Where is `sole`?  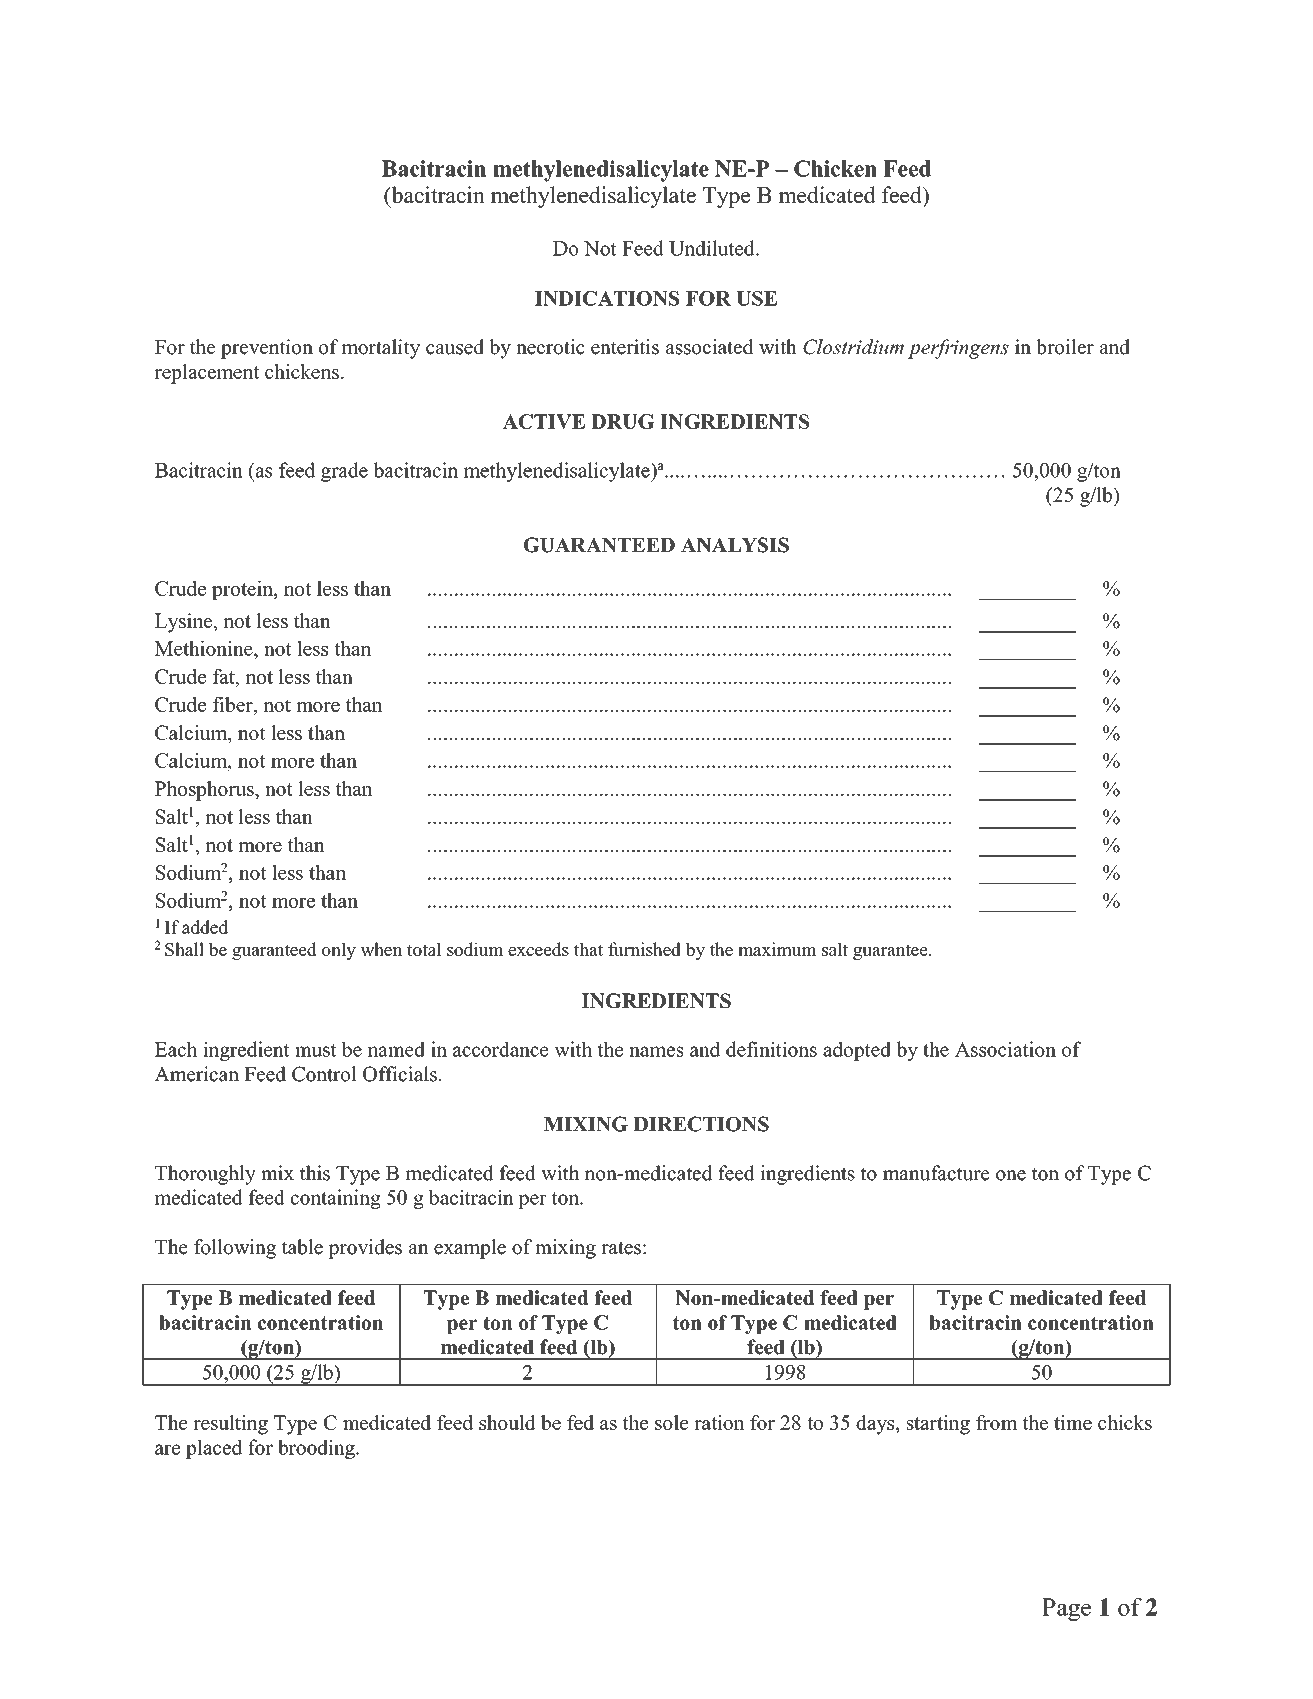
sole is located at coordinates (672, 1422).
